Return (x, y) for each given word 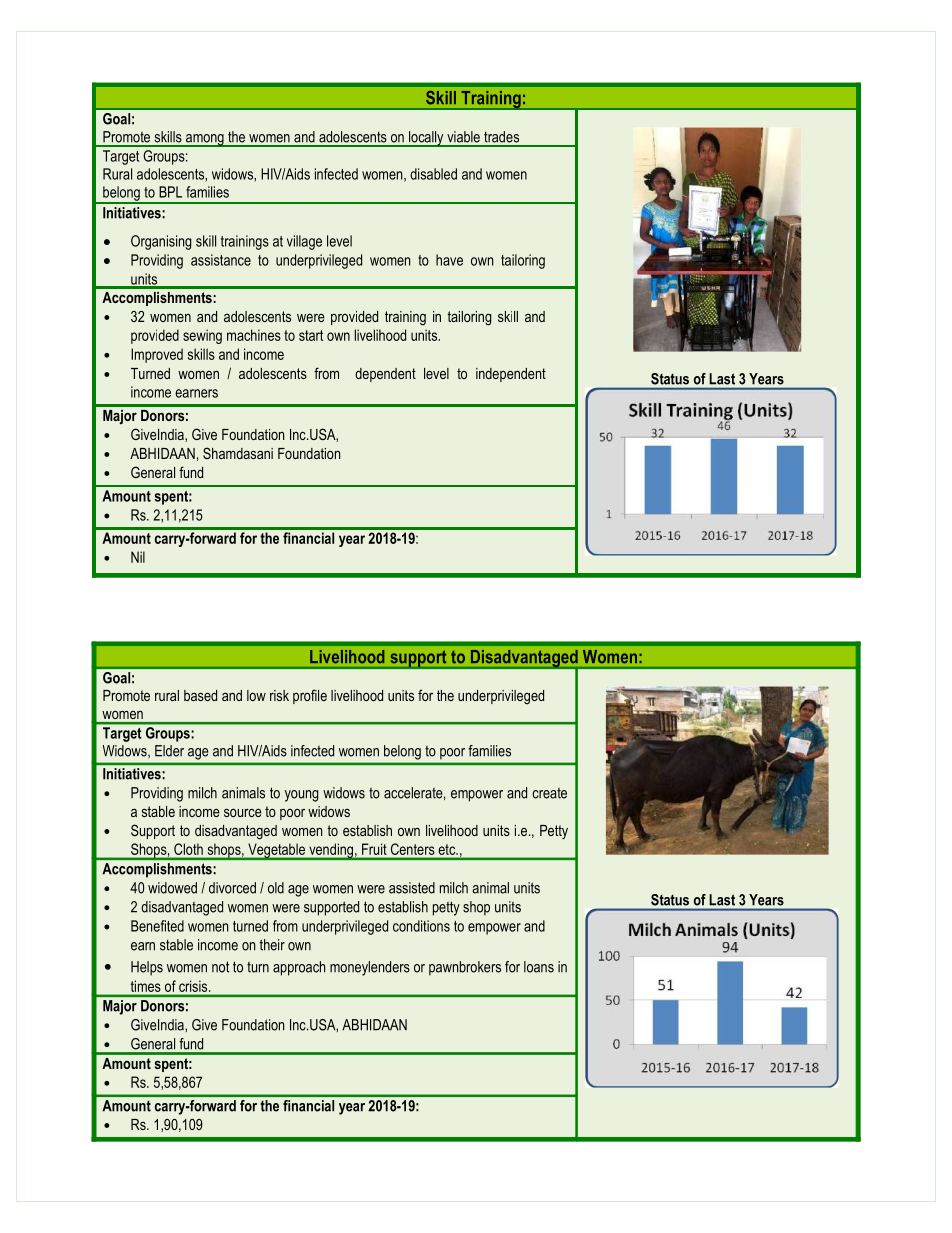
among (205, 140)
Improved (157, 355)
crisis (194, 986)
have (449, 260)
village (304, 242)
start (311, 335)
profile (310, 696)
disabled (433, 174)
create (549, 793)
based (200, 695)
